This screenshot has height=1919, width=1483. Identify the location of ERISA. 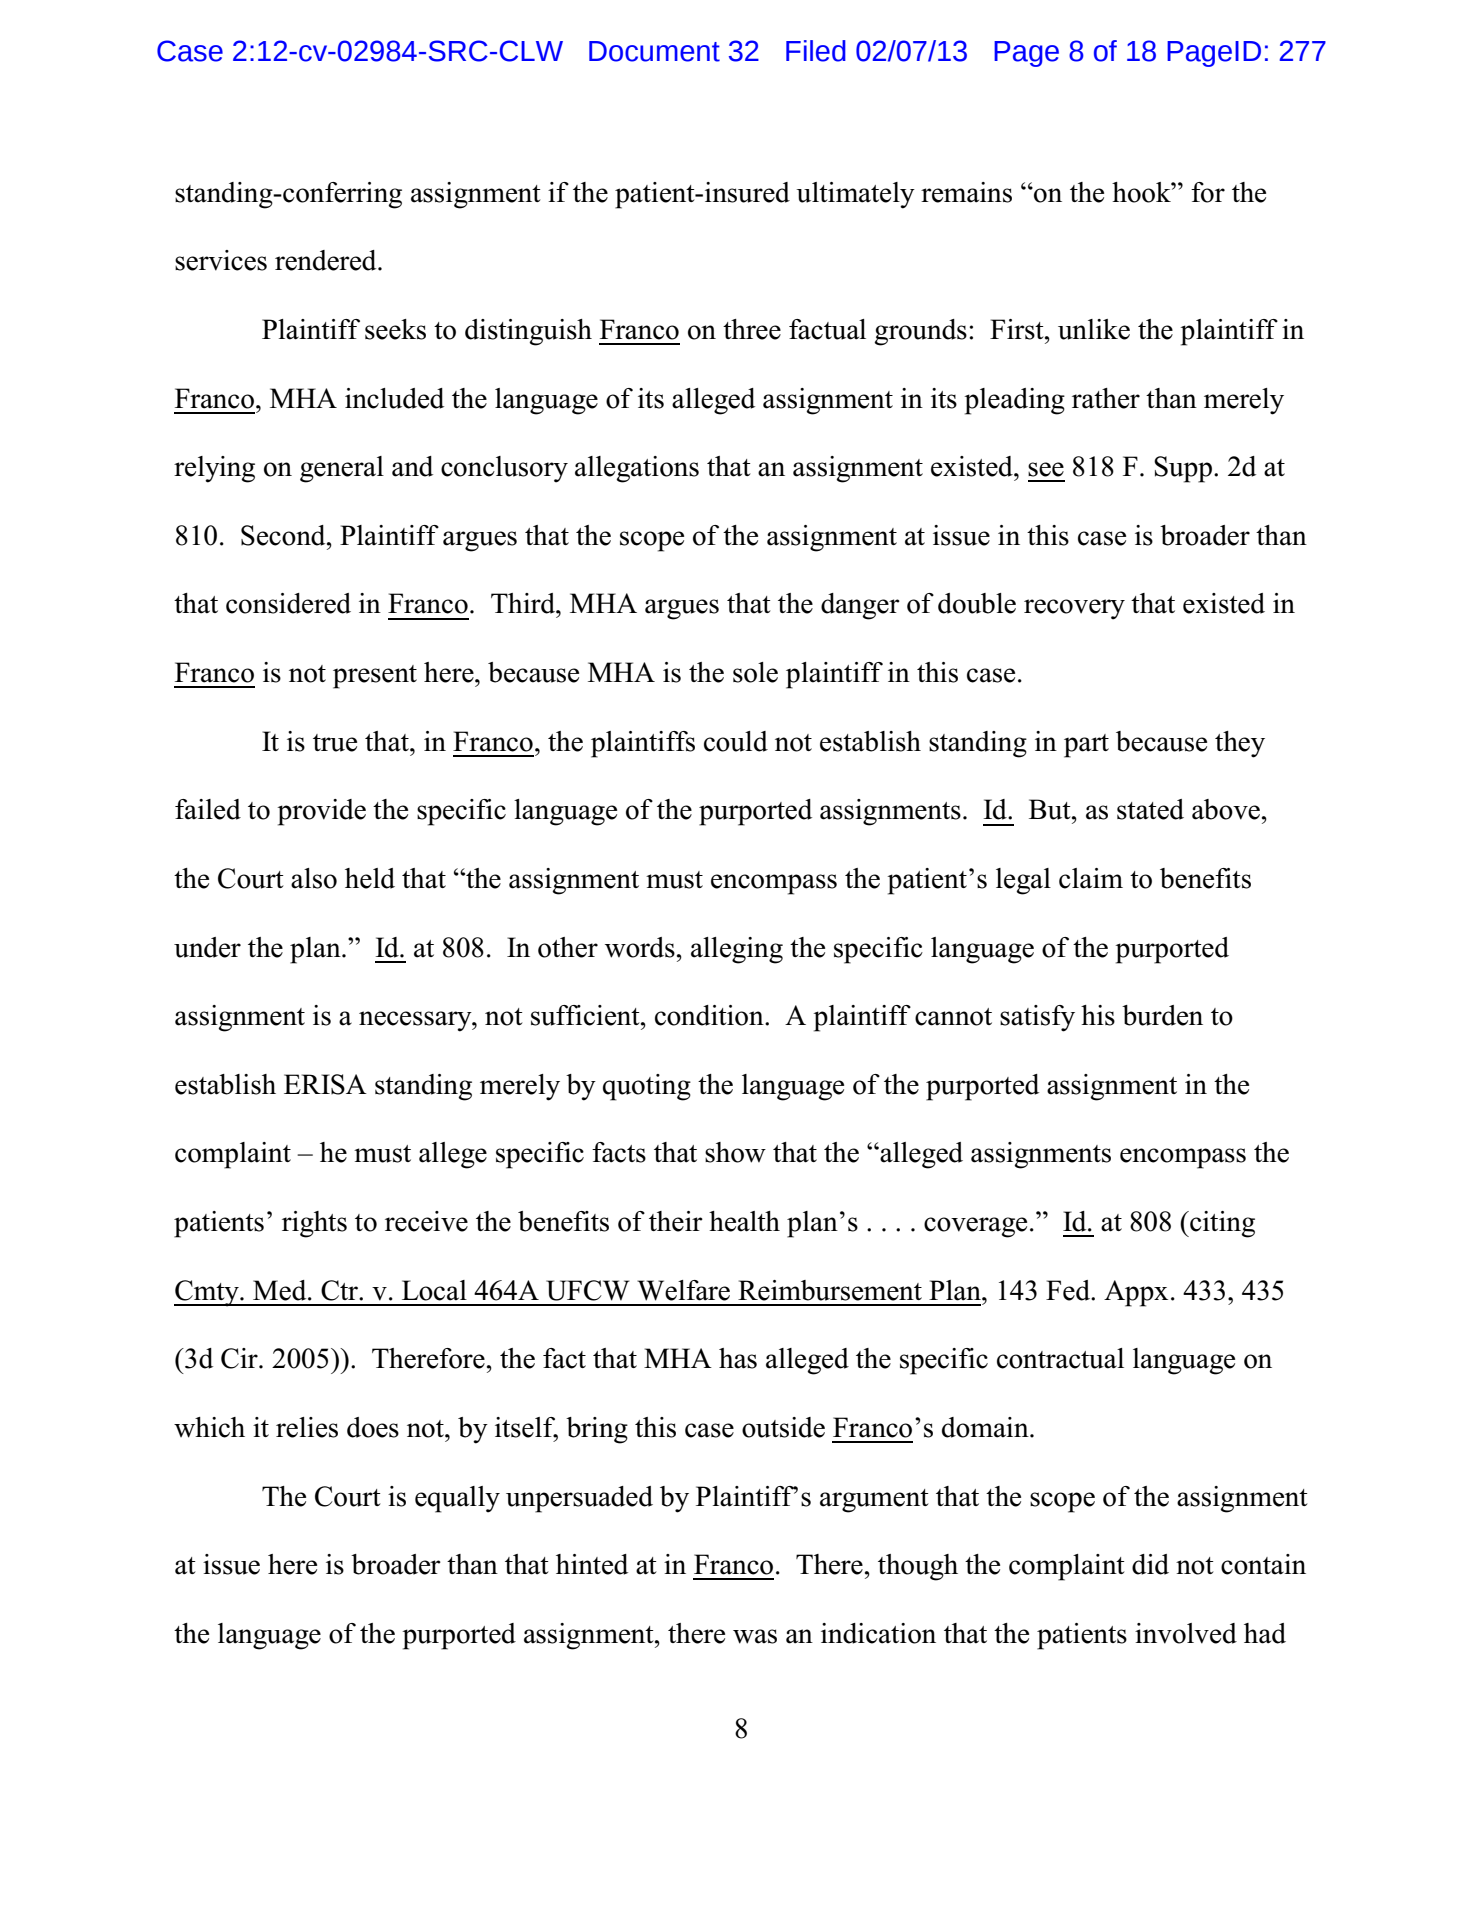
(325, 1084).
